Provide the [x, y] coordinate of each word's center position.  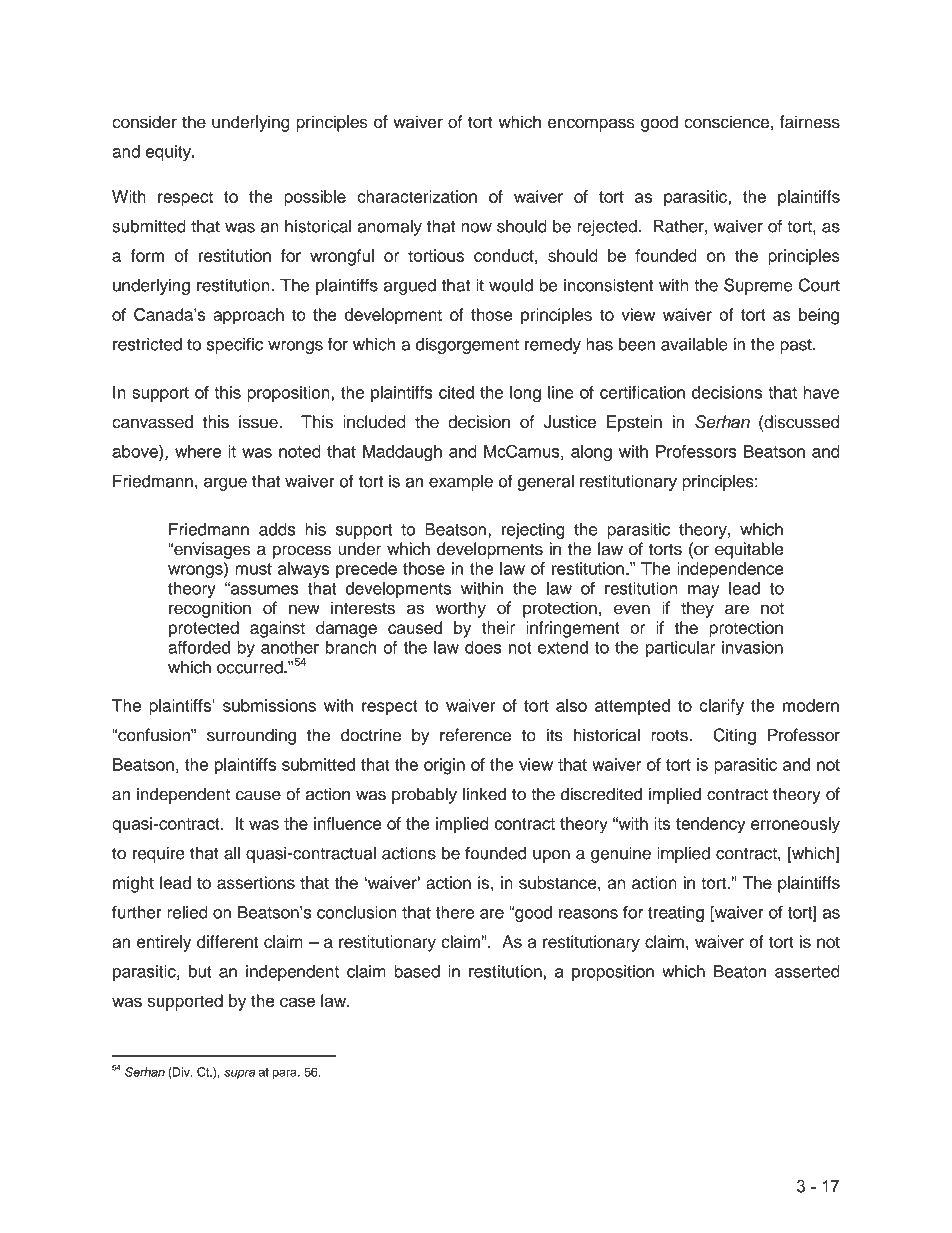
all [232, 853]
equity [169, 153]
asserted [807, 971]
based [417, 971]
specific [235, 345]
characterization [417, 196]
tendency [710, 825]
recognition [210, 609]
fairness [810, 122]
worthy [461, 609]
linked [484, 794]
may [703, 591]
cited [456, 392]
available [694, 344]
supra [239, 1074]
